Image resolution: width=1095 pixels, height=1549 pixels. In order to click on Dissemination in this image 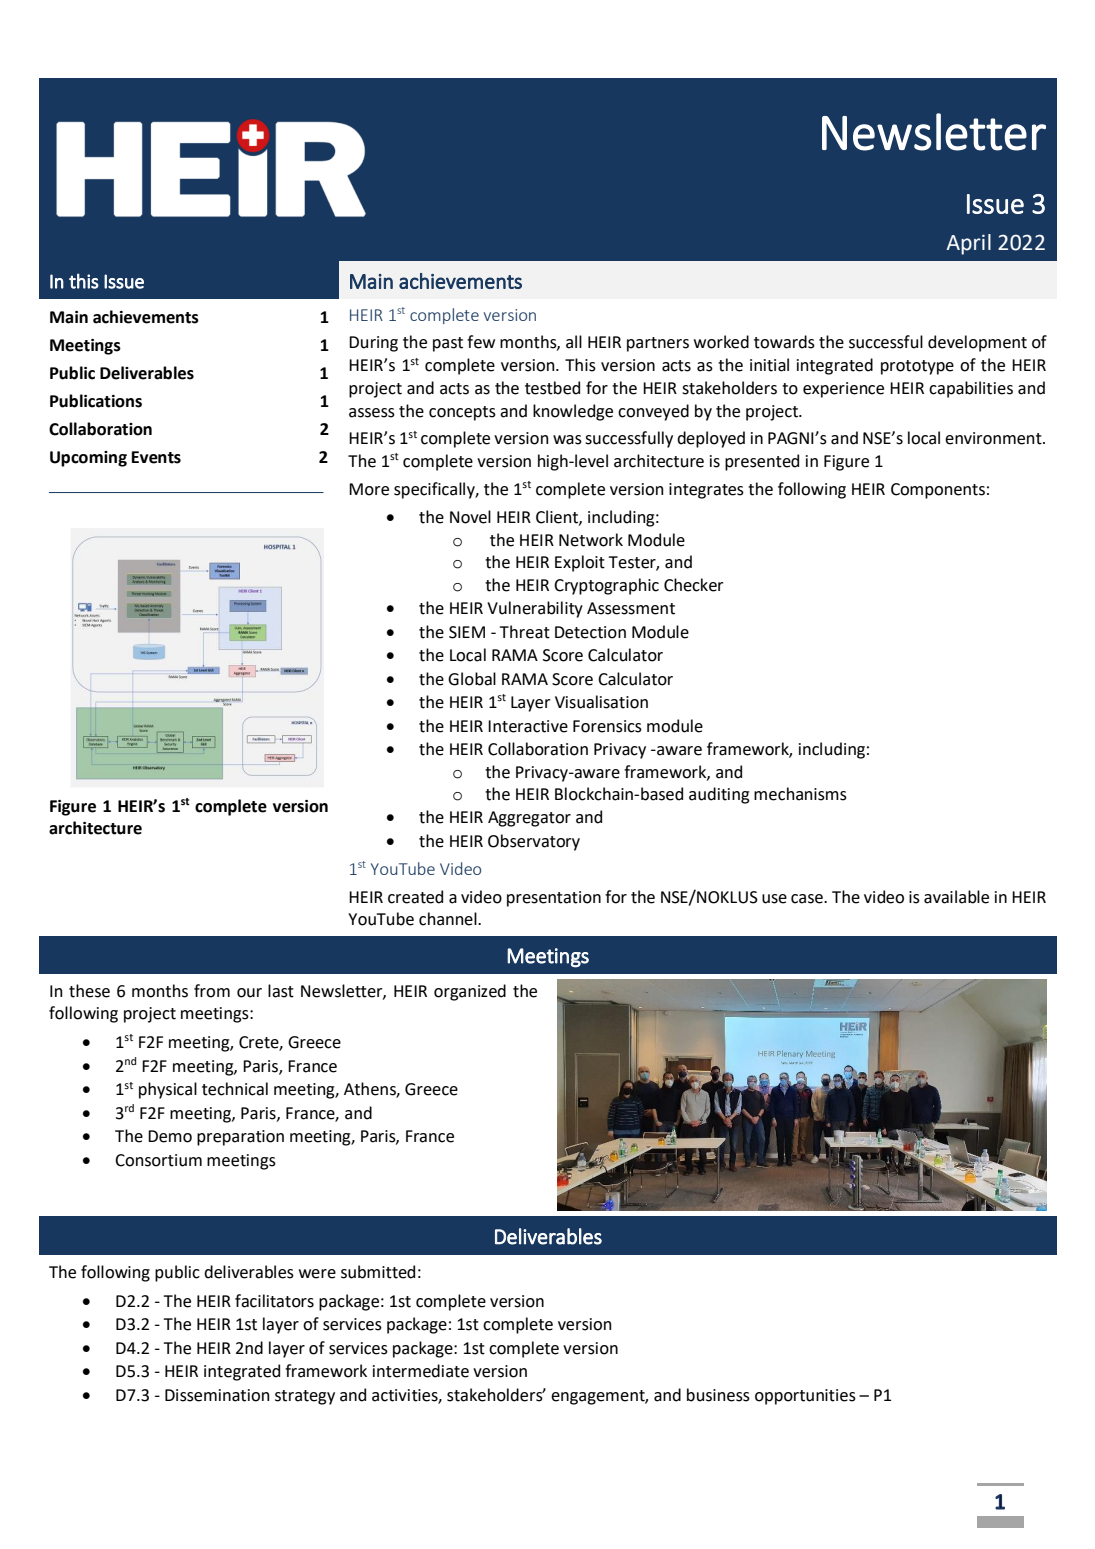, I will do `click(217, 1395)`.
